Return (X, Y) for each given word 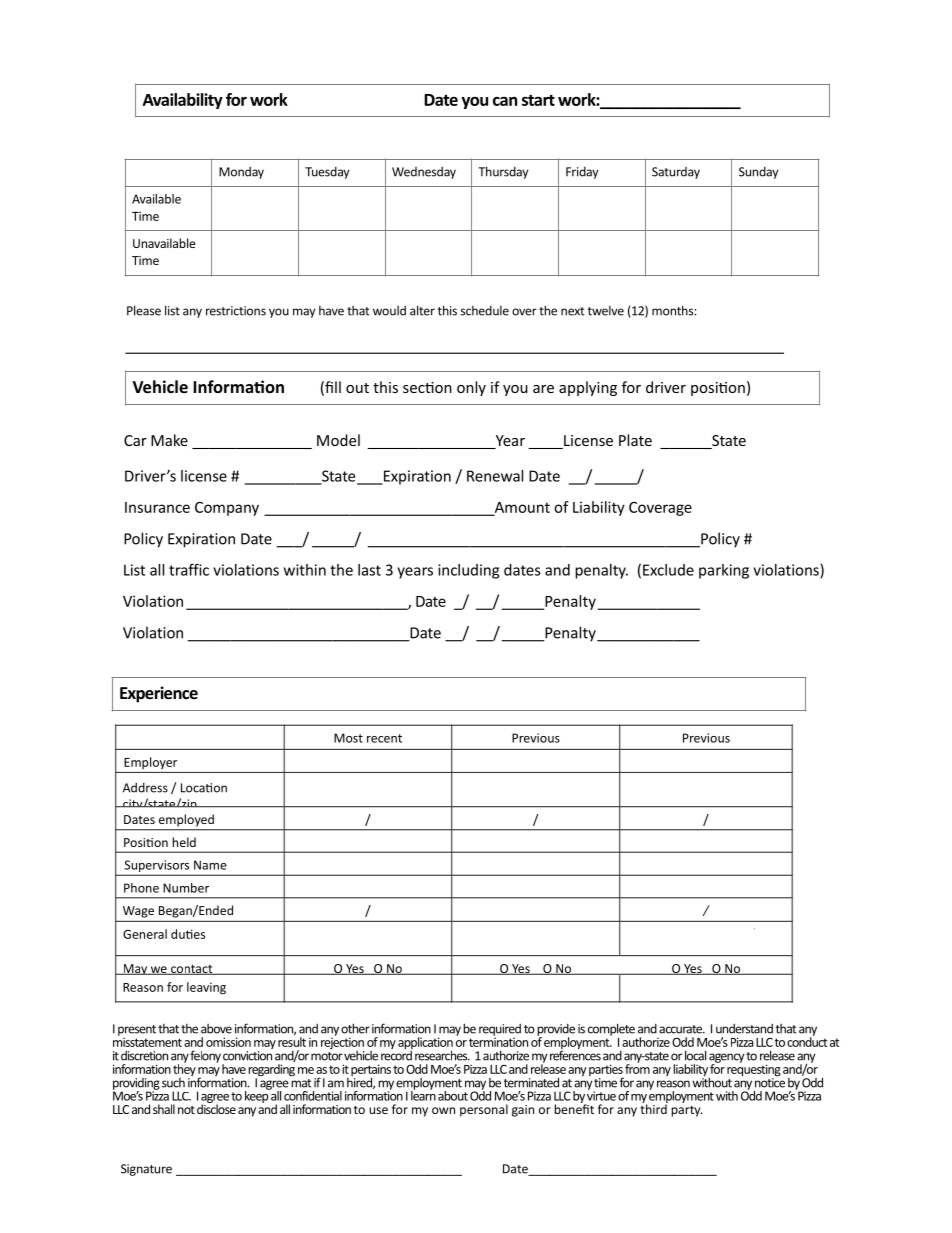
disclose (216, 1108)
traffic (189, 570)
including (468, 571)
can (505, 101)
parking (724, 571)
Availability (183, 101)
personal (484, 1110)
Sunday (758, 173)
